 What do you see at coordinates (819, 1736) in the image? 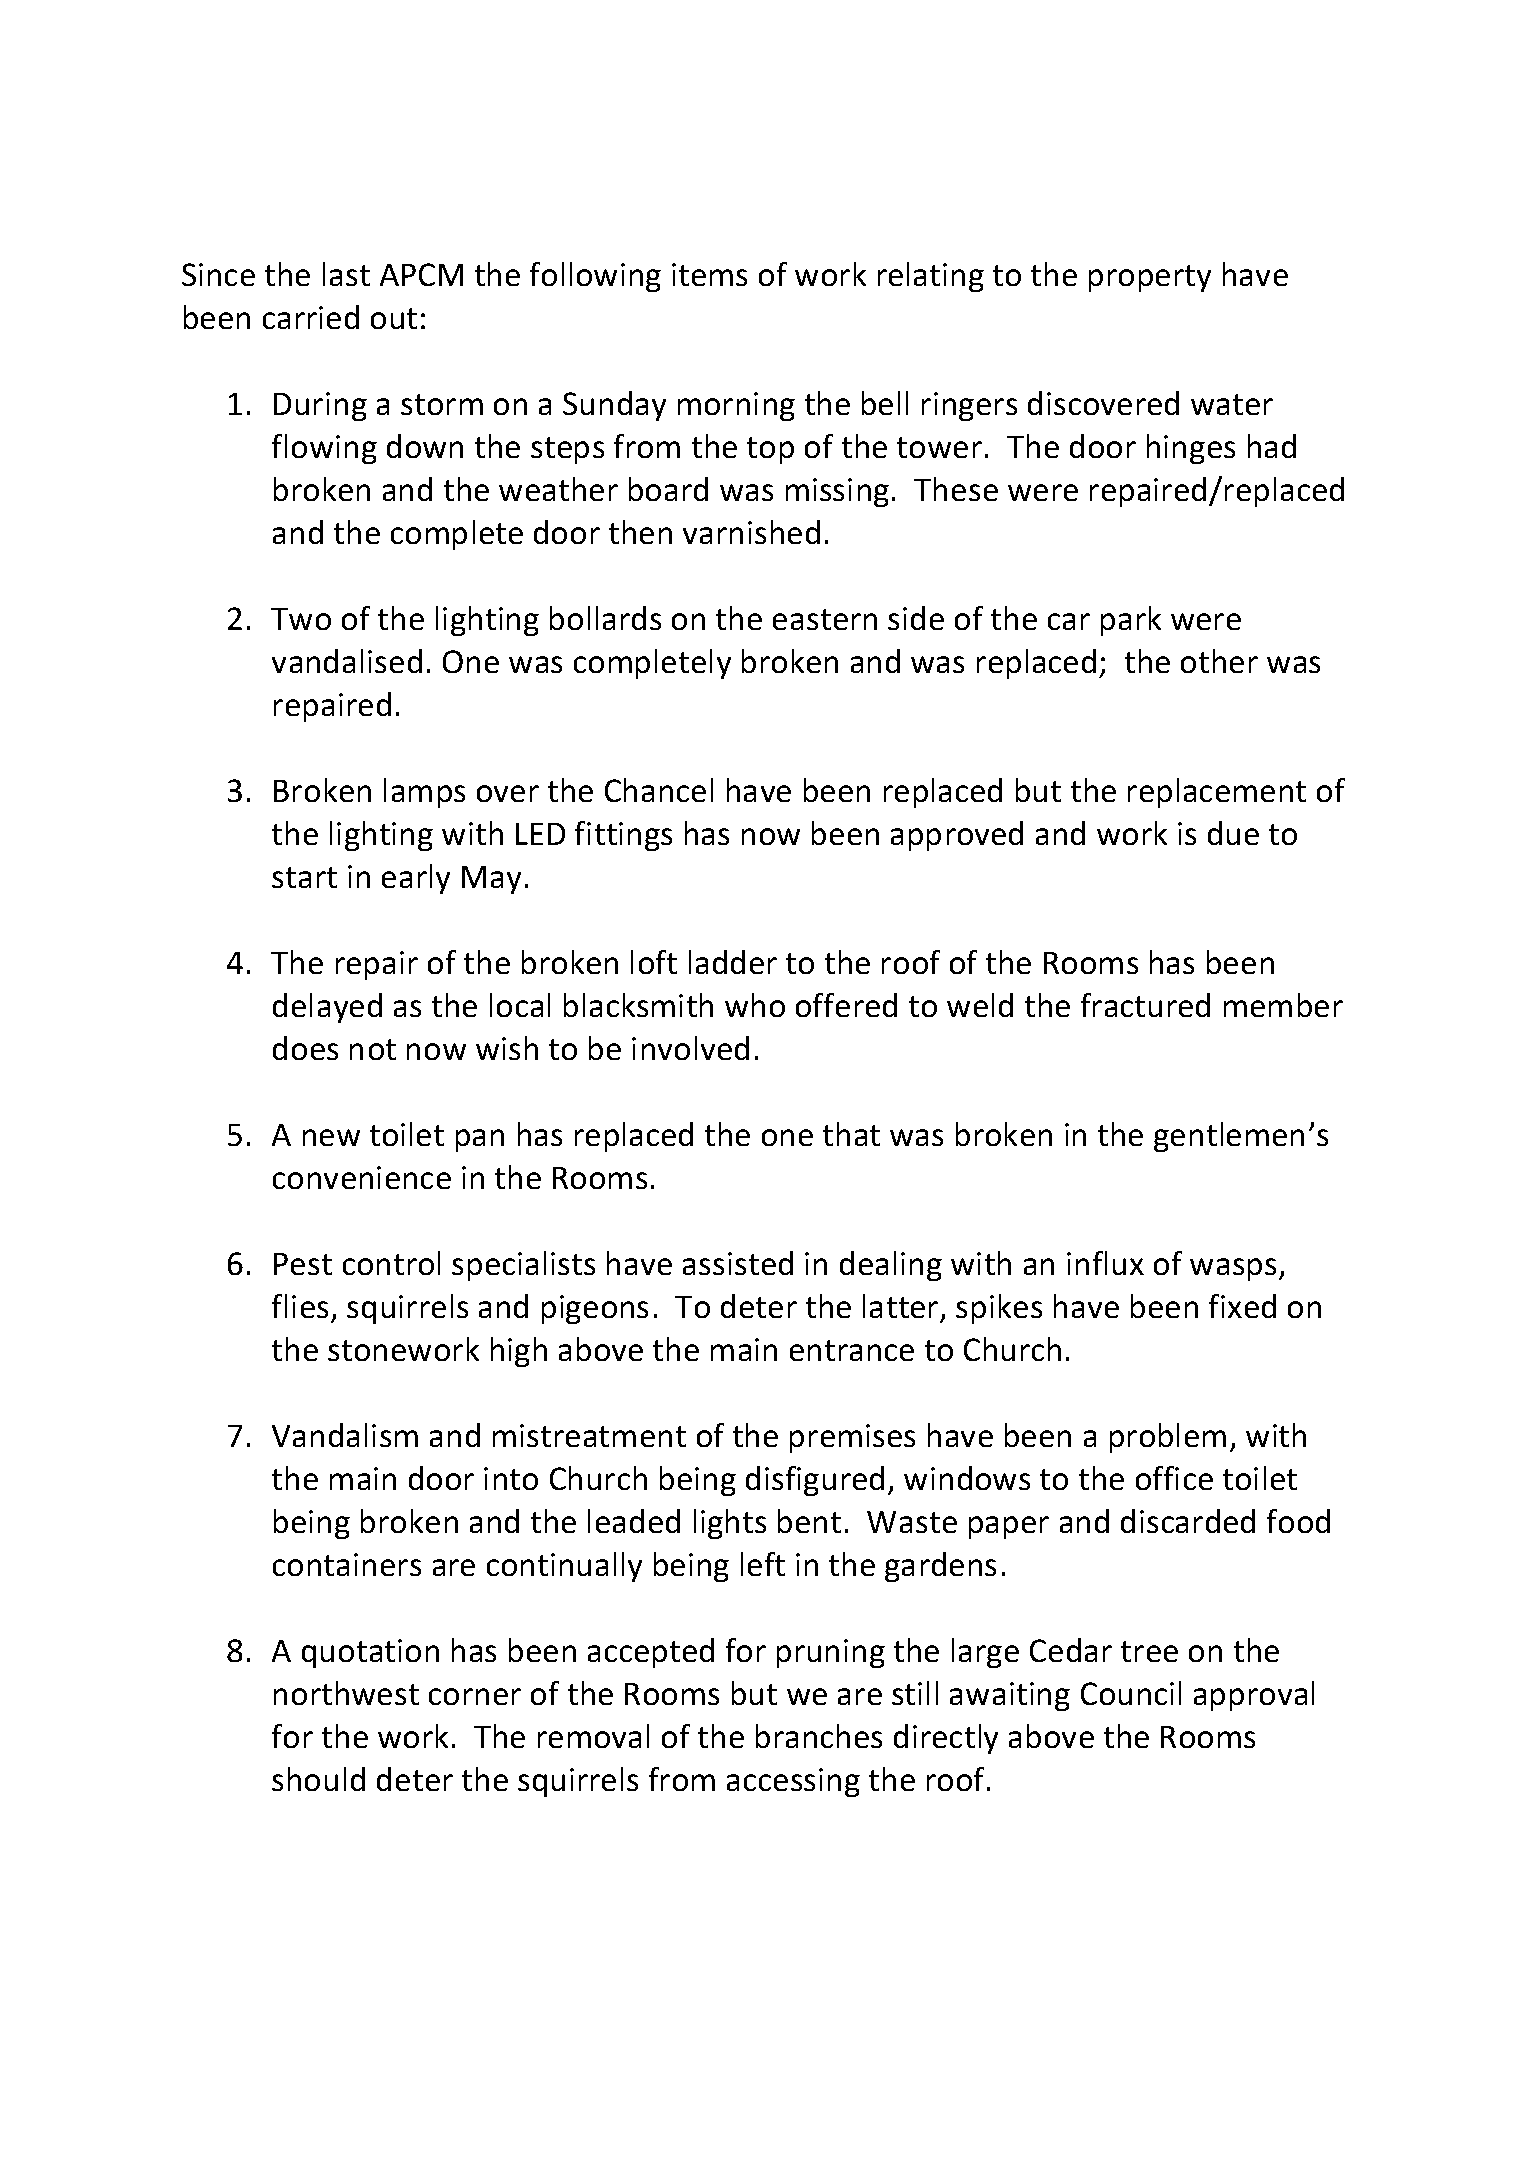
I see `branches` at bounding box center [819, 1736].
